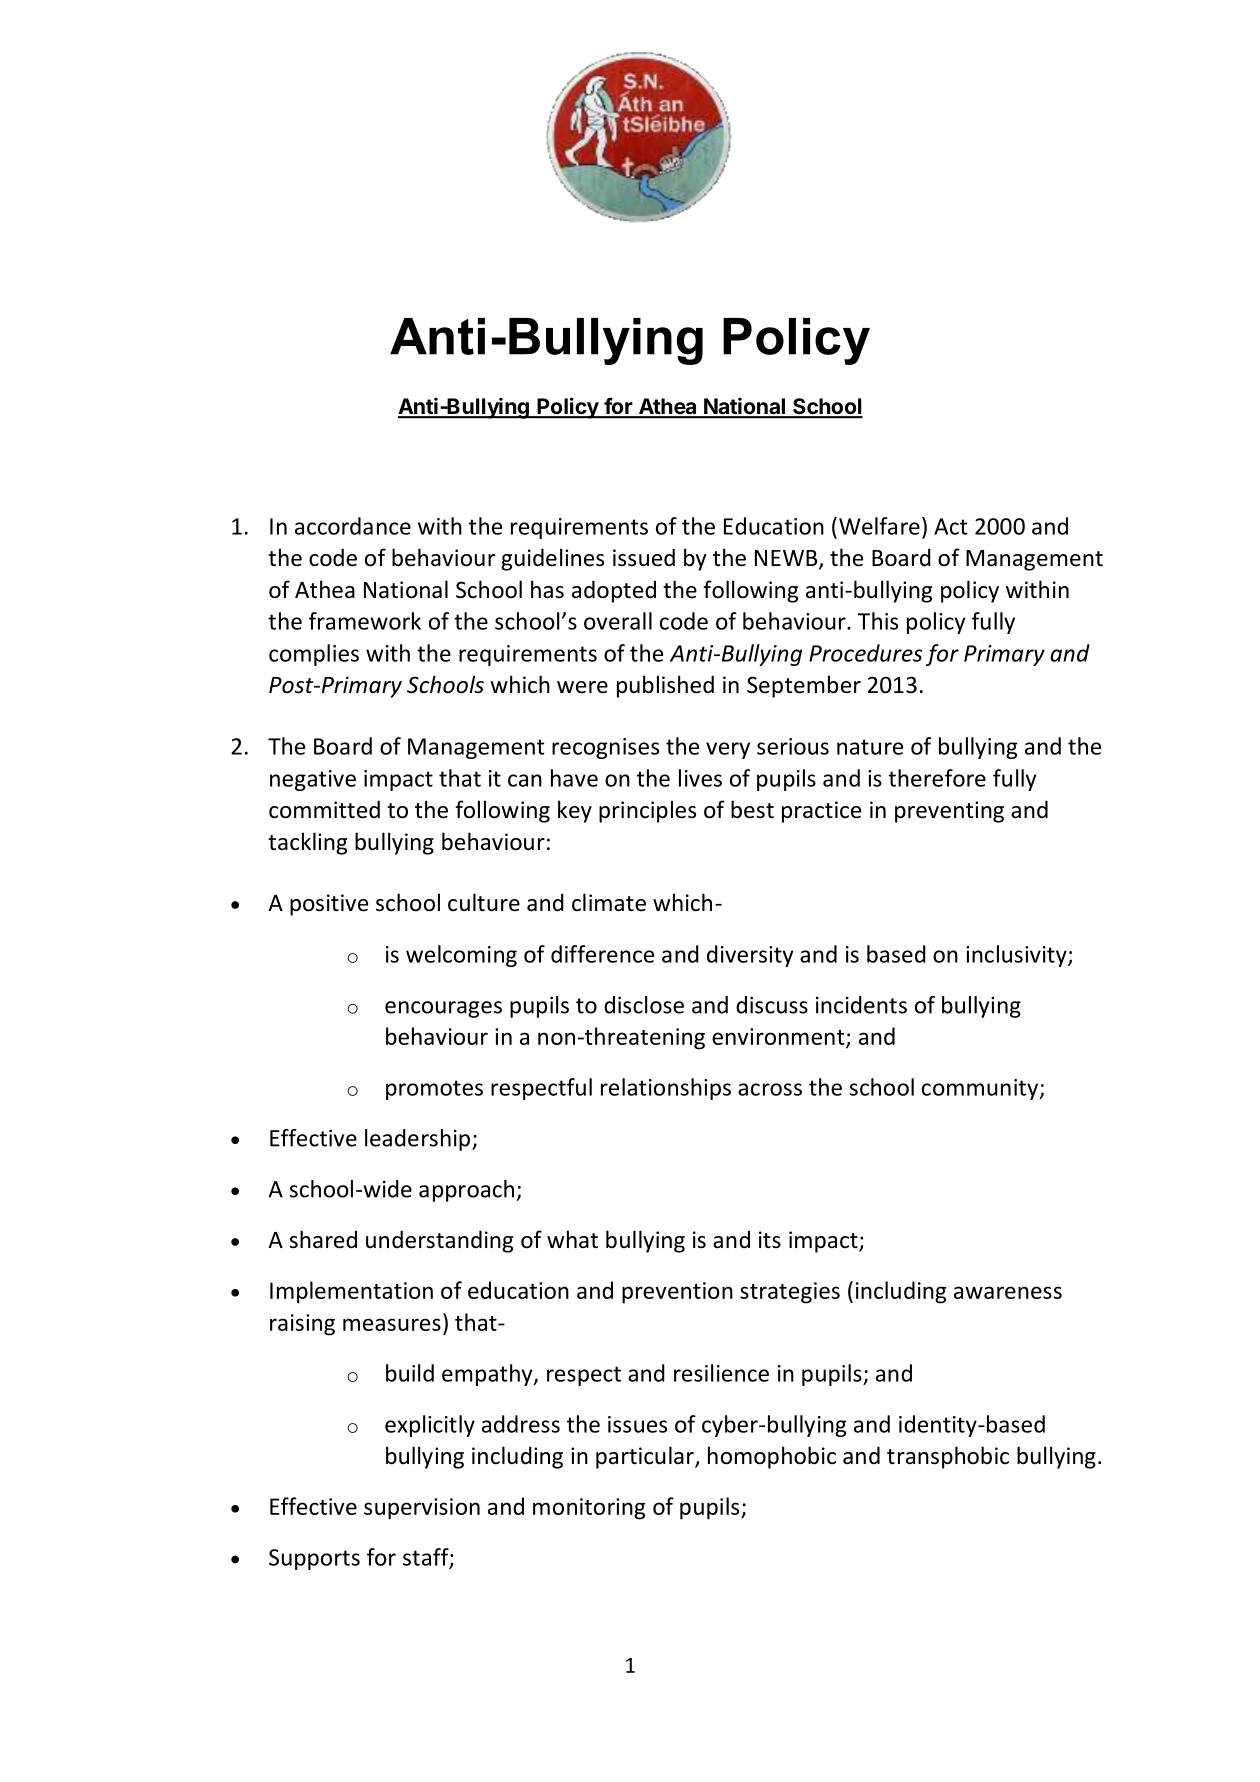 The width and height of the screenshot is (1260, 1782). What do you see at coordinates (949, 812) in the screenshot?
I see `preventing` at bounding box center [949, 812].
